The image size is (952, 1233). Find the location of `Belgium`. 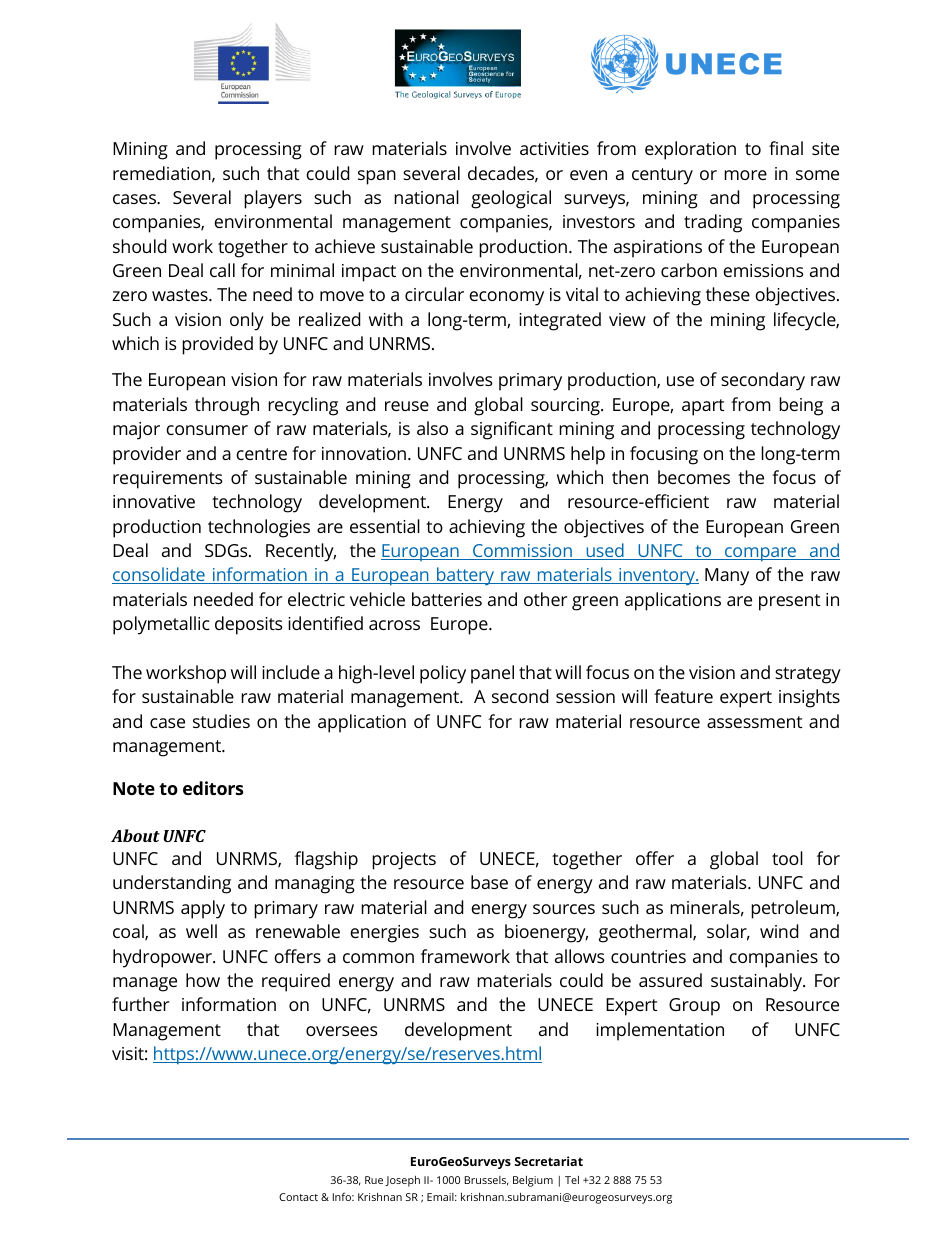

Belgium is located at coordinates (533, 1181).
